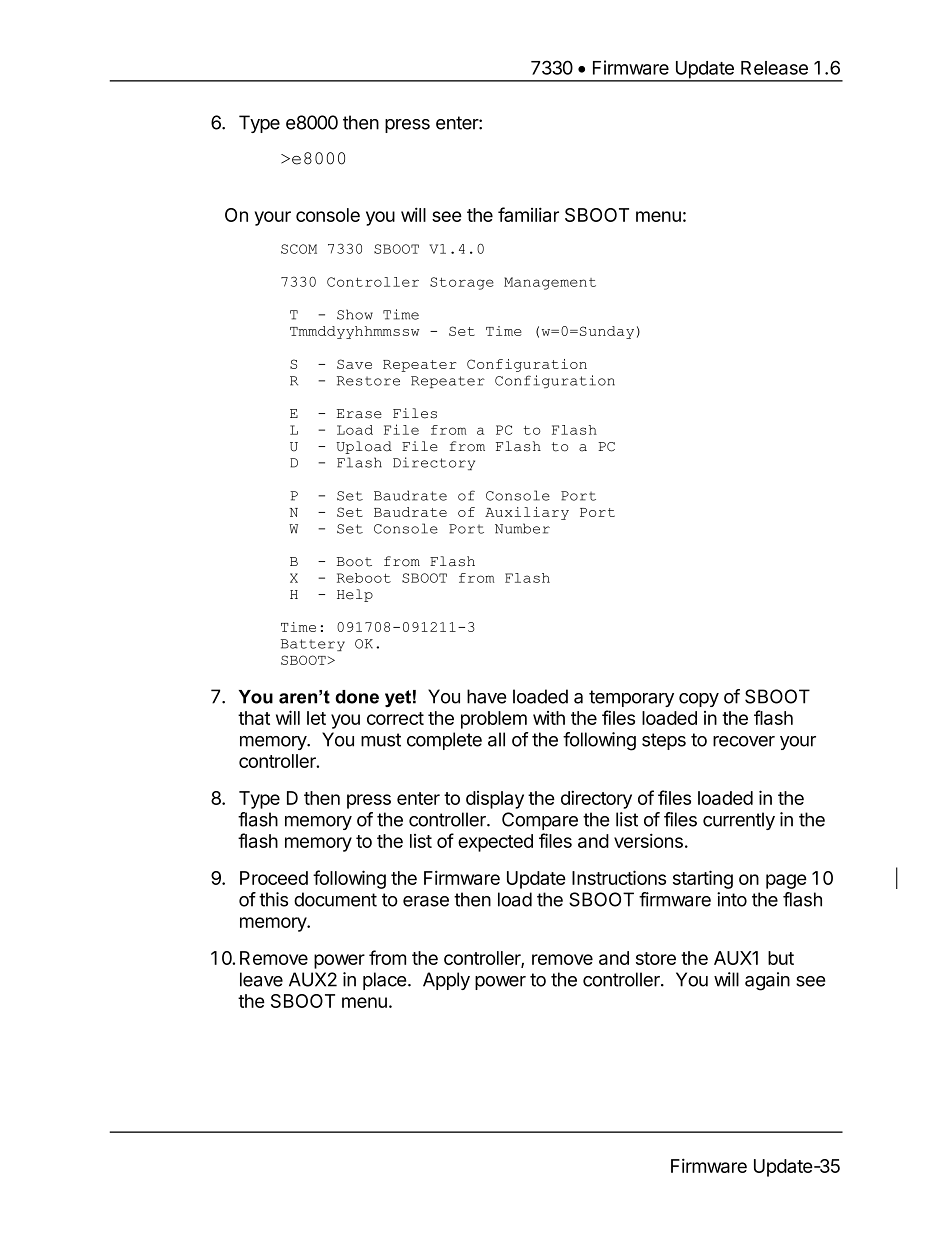 The height and width of the document is (1233, 952). Describe the element at coordinates (446, 981) in the document. I see `Apply` at that location.
